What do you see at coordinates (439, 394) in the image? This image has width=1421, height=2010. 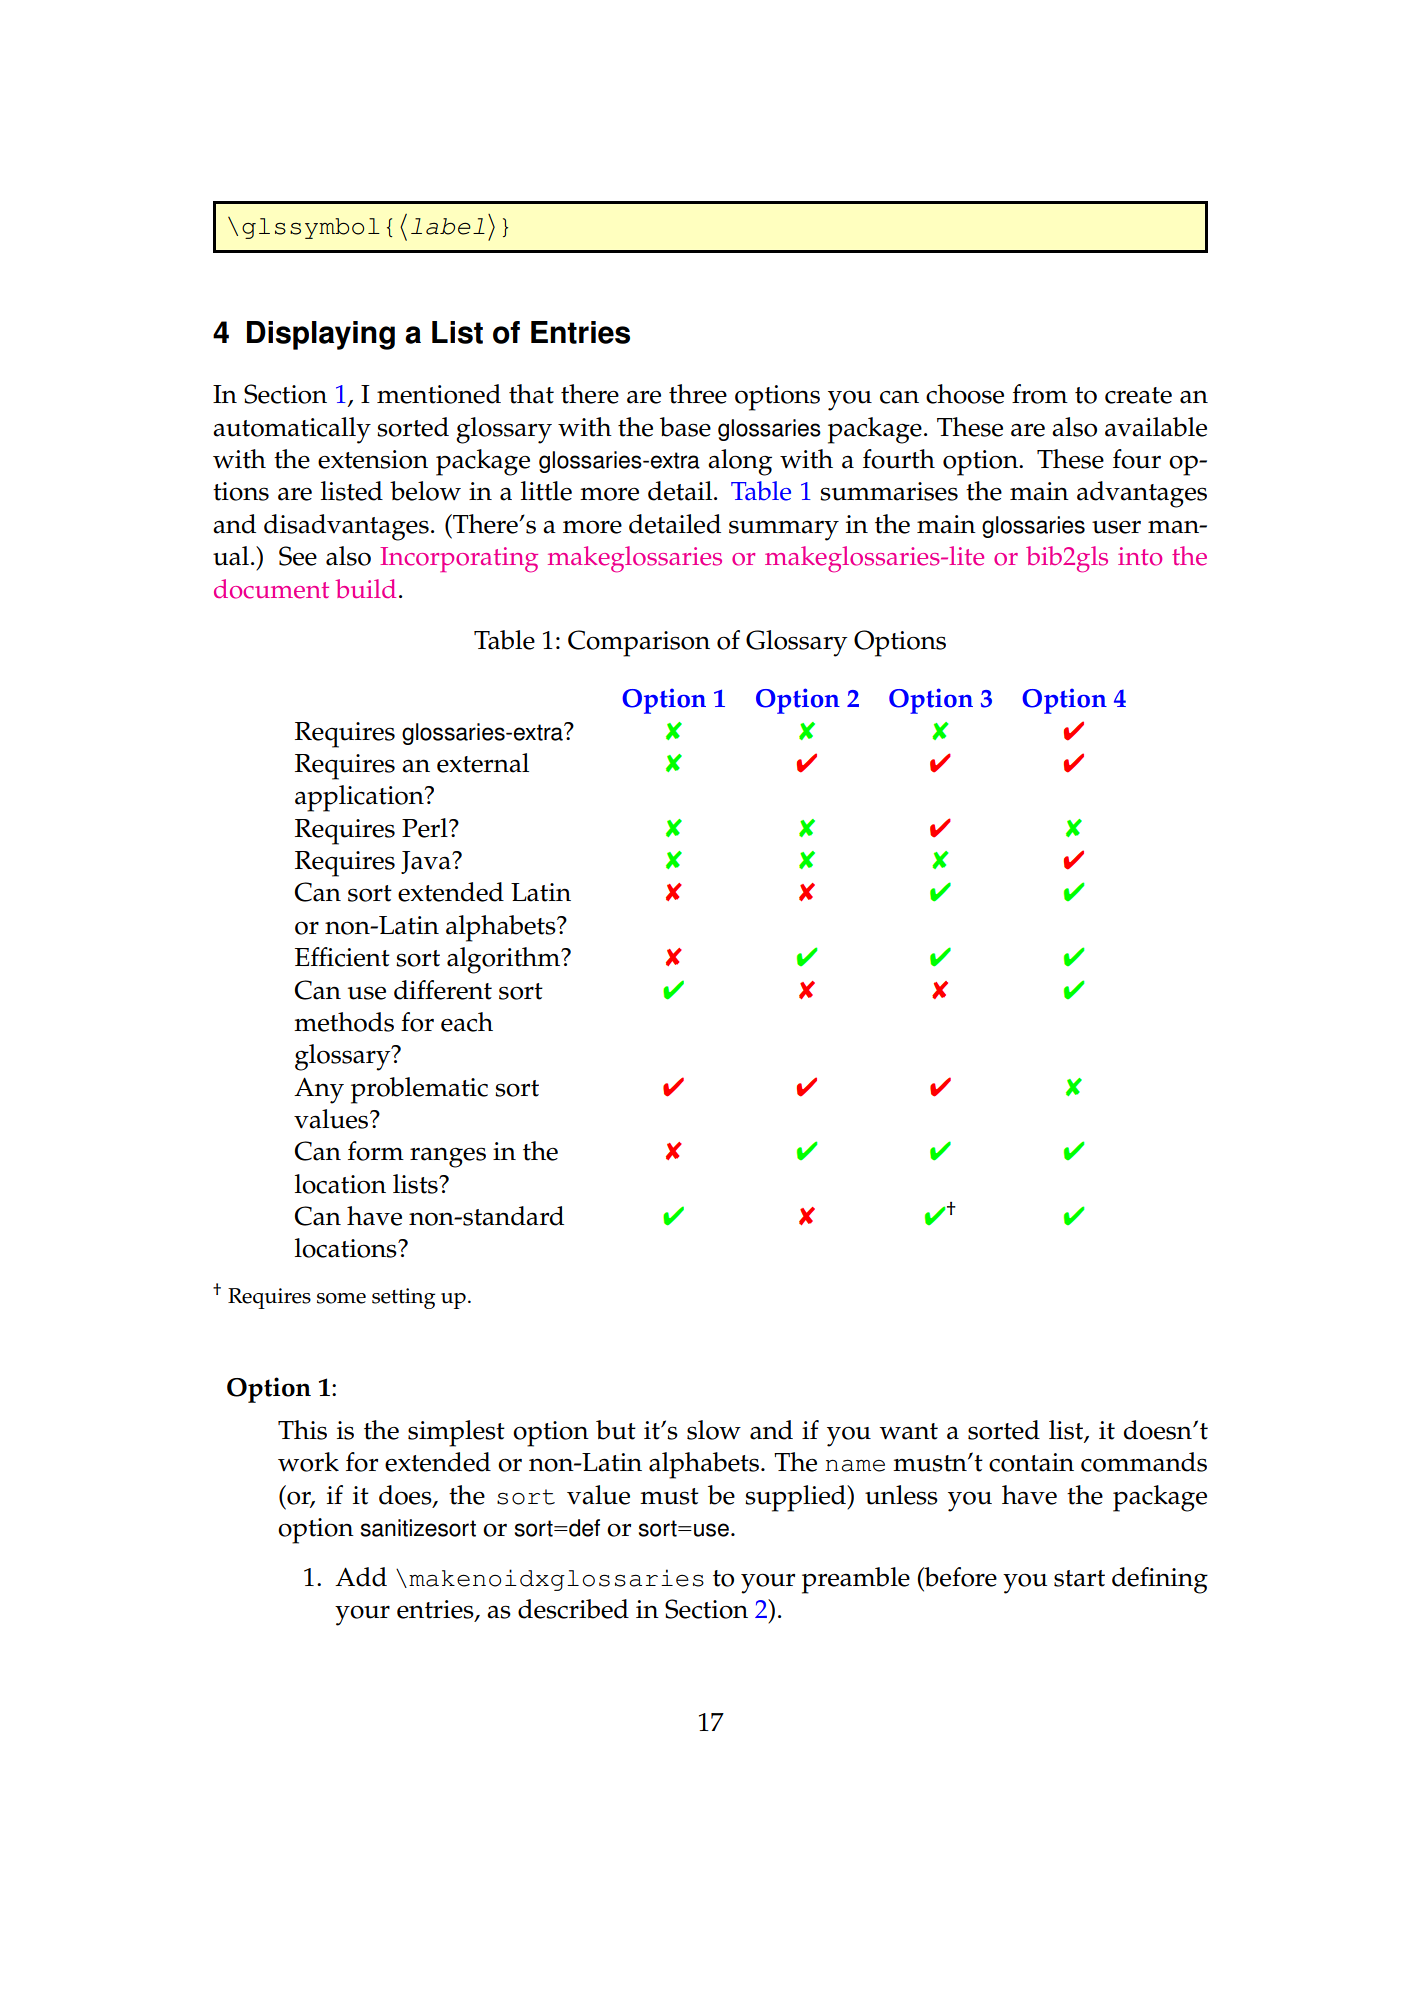 I see `mentioned` at bounding box center [439, 394].
